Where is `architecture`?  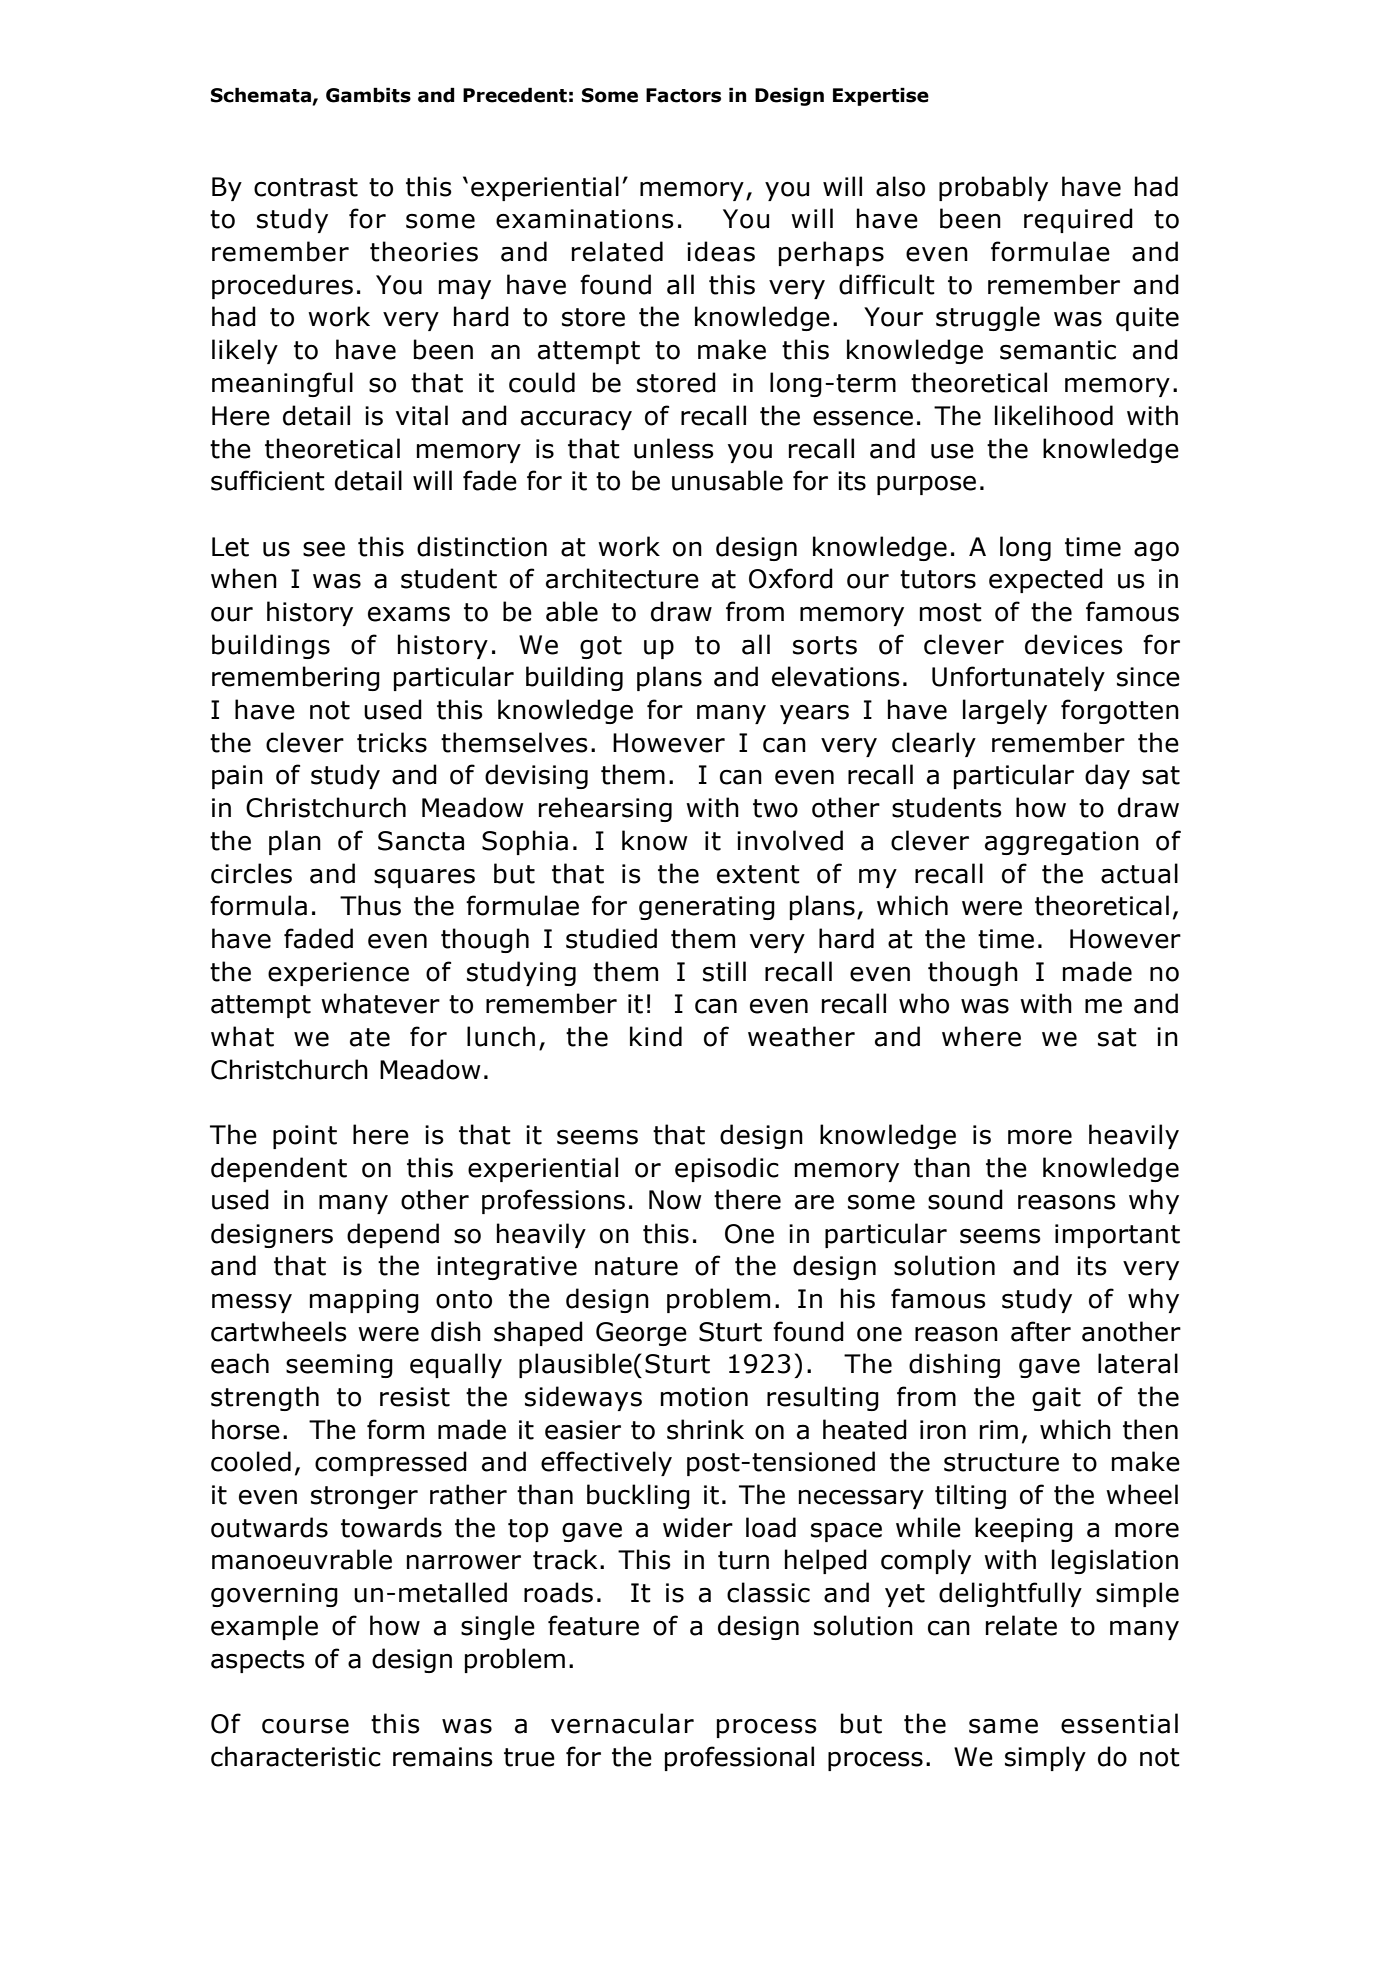
architecture is located at coordinates (622, 578).
